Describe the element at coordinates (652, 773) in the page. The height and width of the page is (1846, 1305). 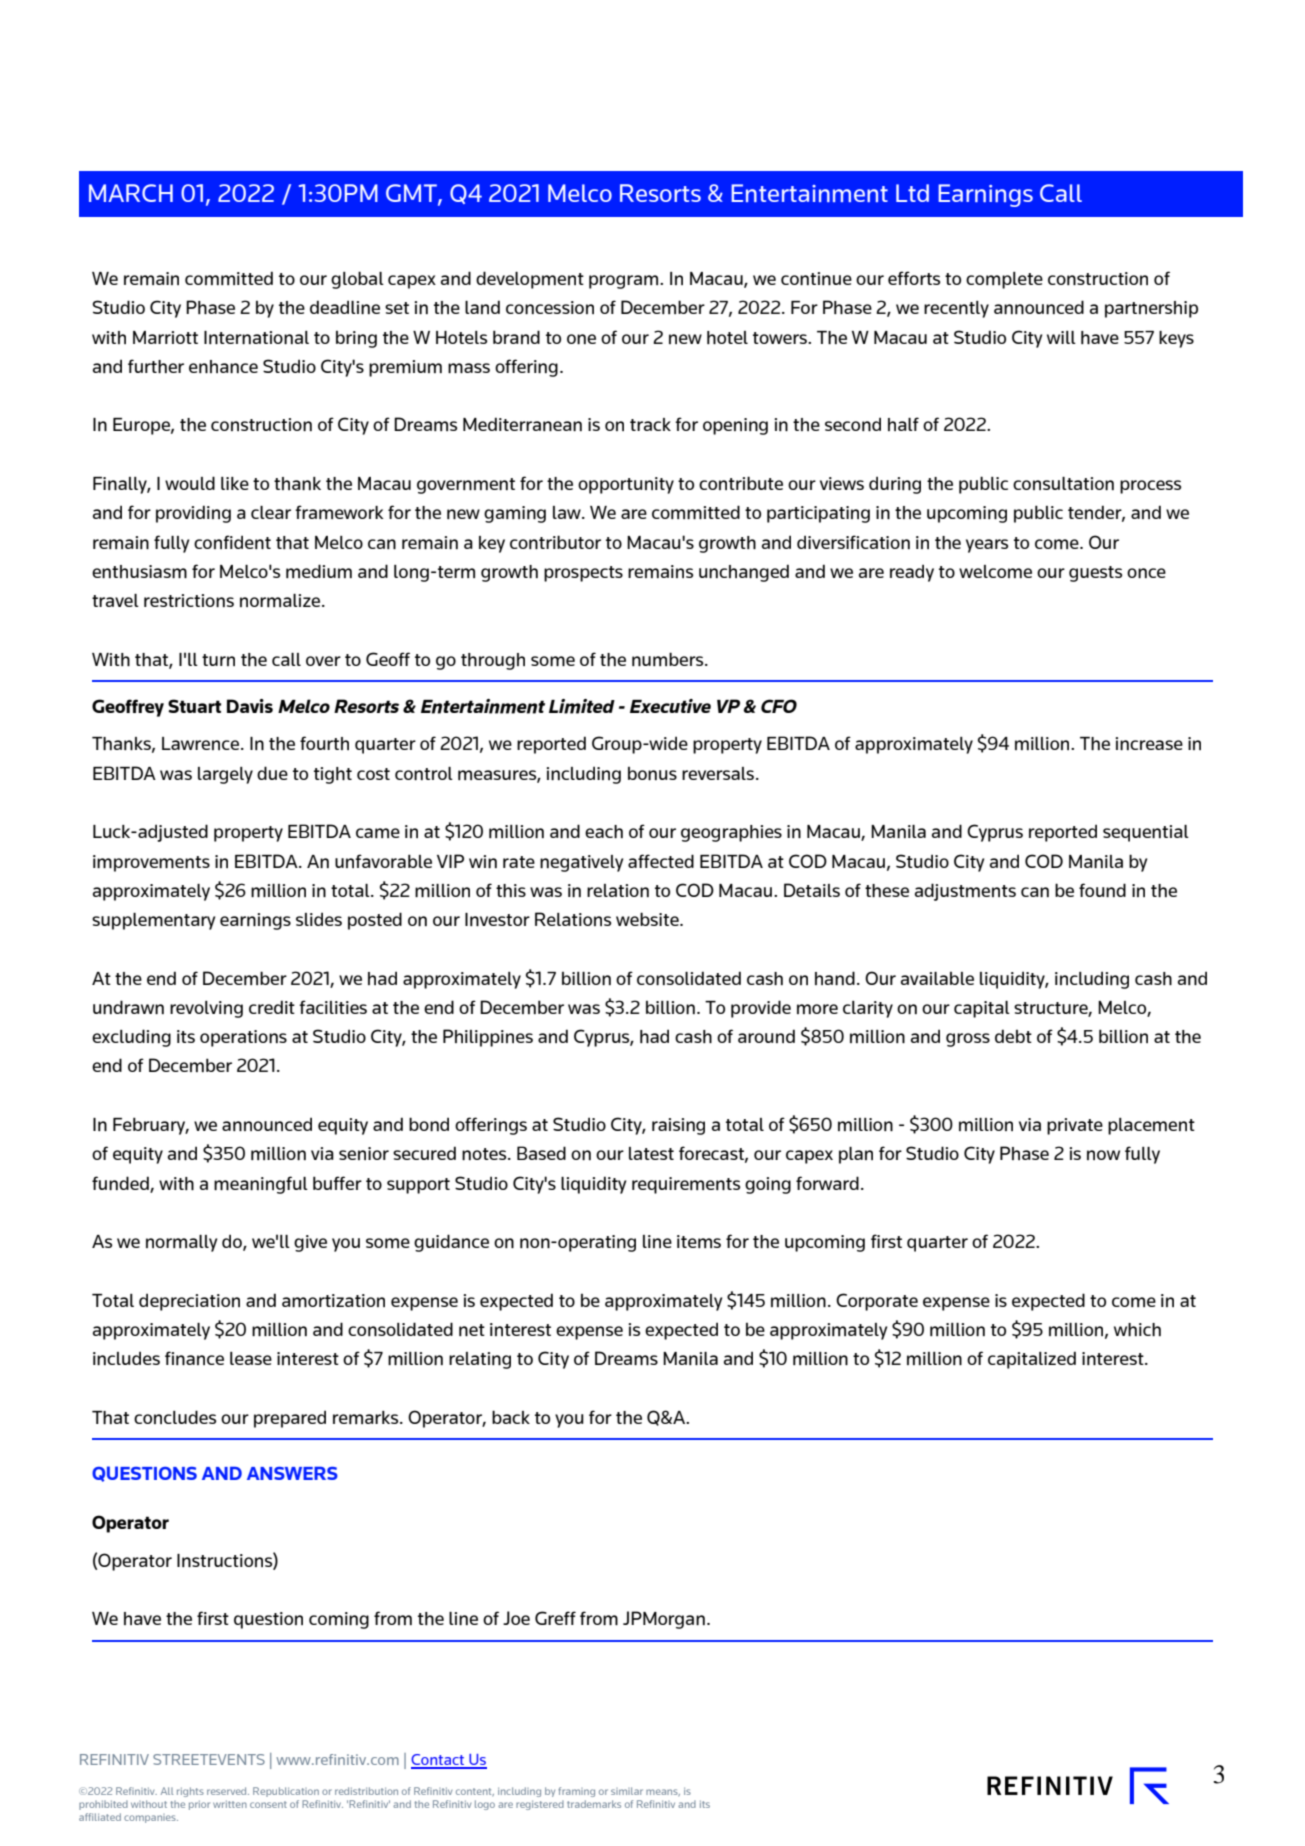
I see `bonus` at that location.
